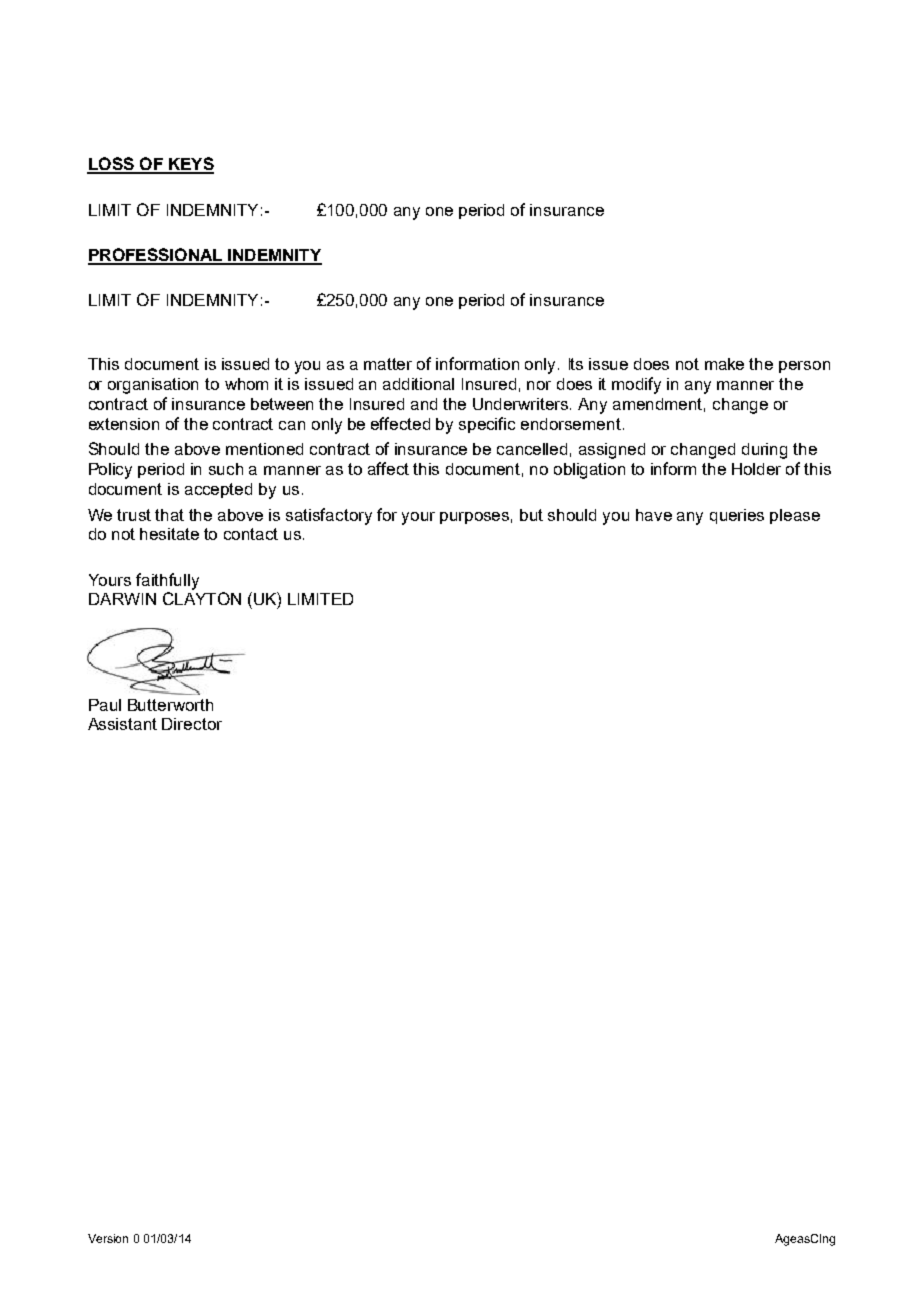 The image size is (924, 1308). What do you see at coordinates (122, 724) in the page?
I see `Assistant` at bounding box center [122, 724].
